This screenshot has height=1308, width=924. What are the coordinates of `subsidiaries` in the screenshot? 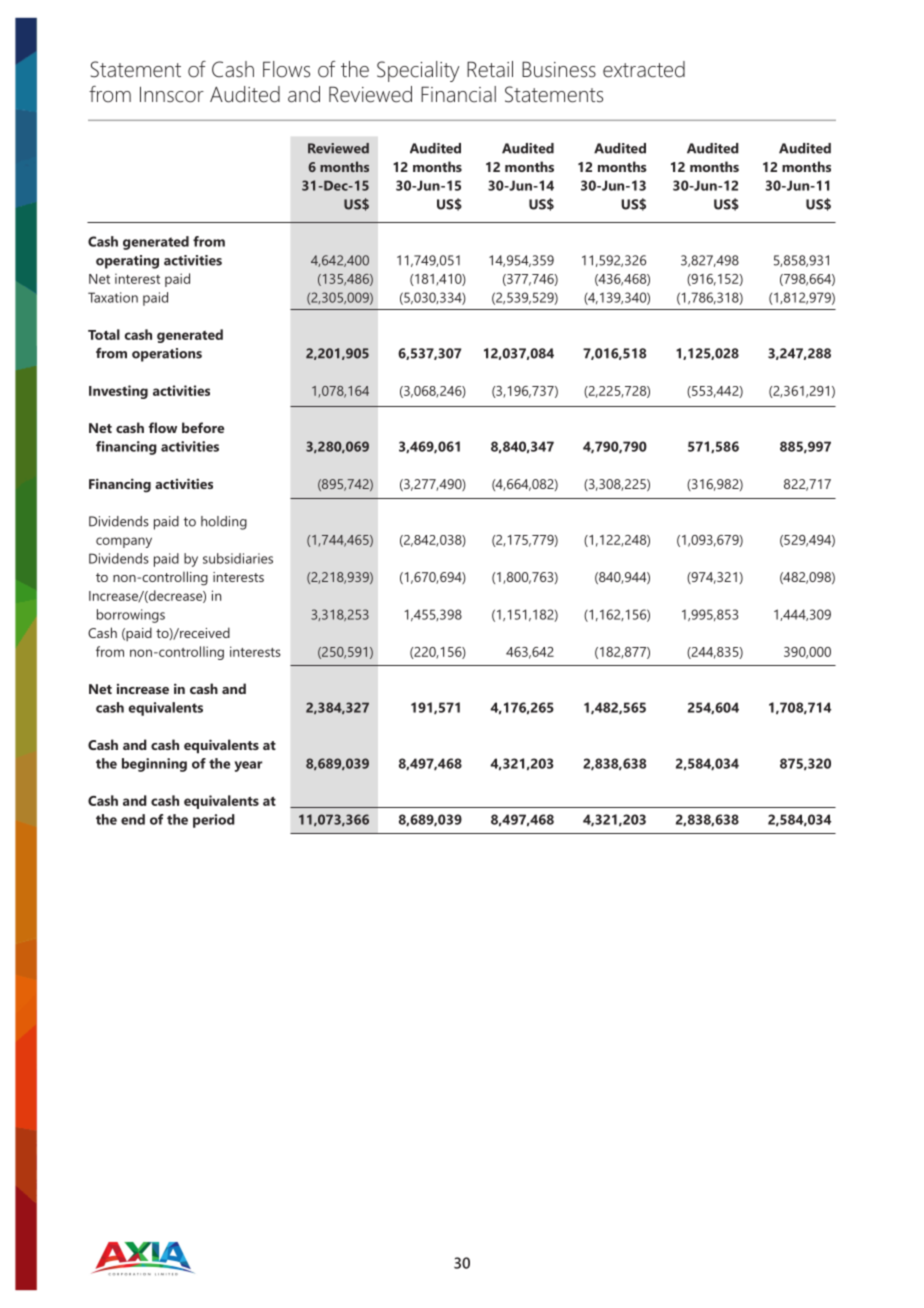 It's located at (238, 558).
